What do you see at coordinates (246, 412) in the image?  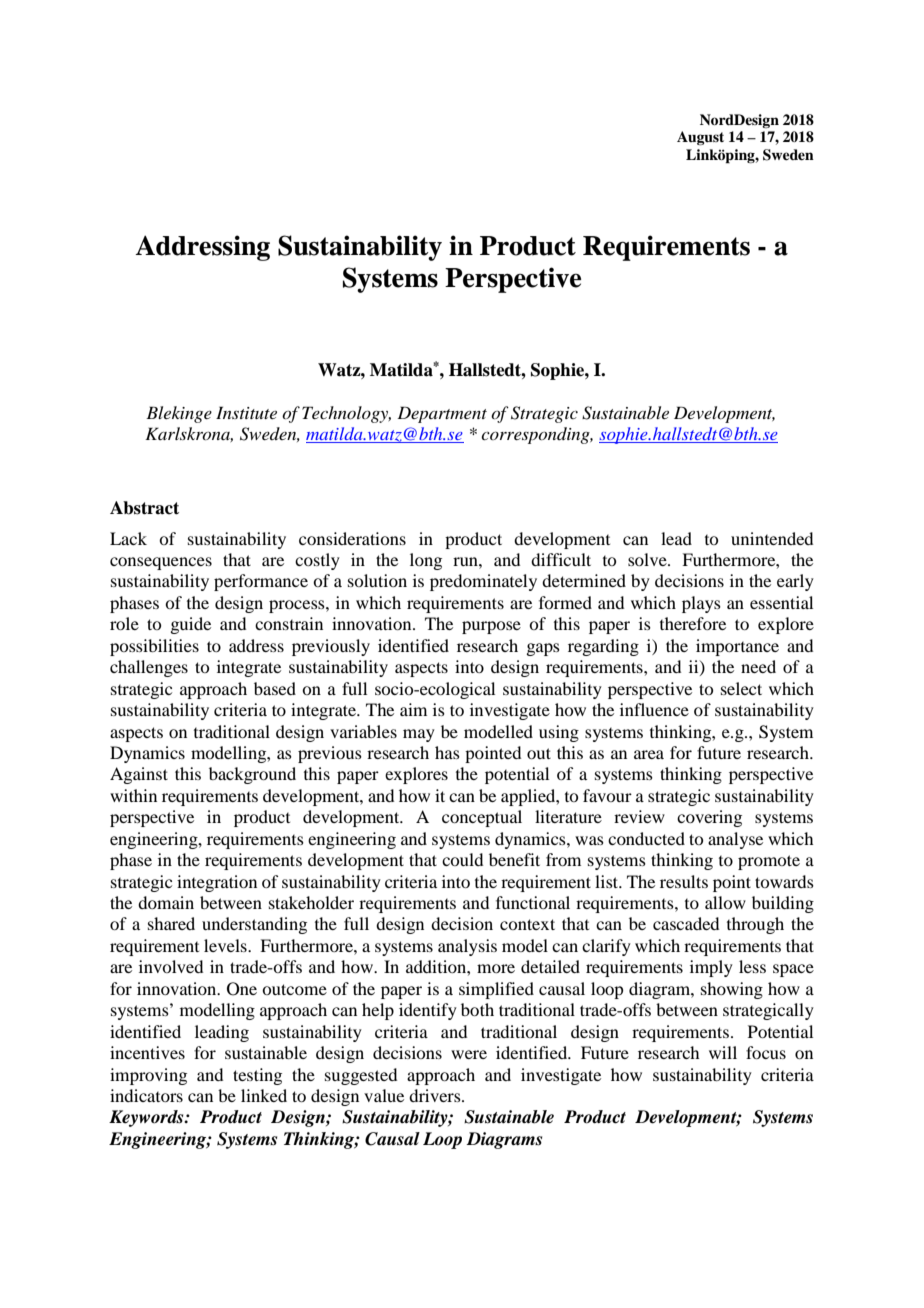 I see `Institute` at bounding box center [246, 412].
